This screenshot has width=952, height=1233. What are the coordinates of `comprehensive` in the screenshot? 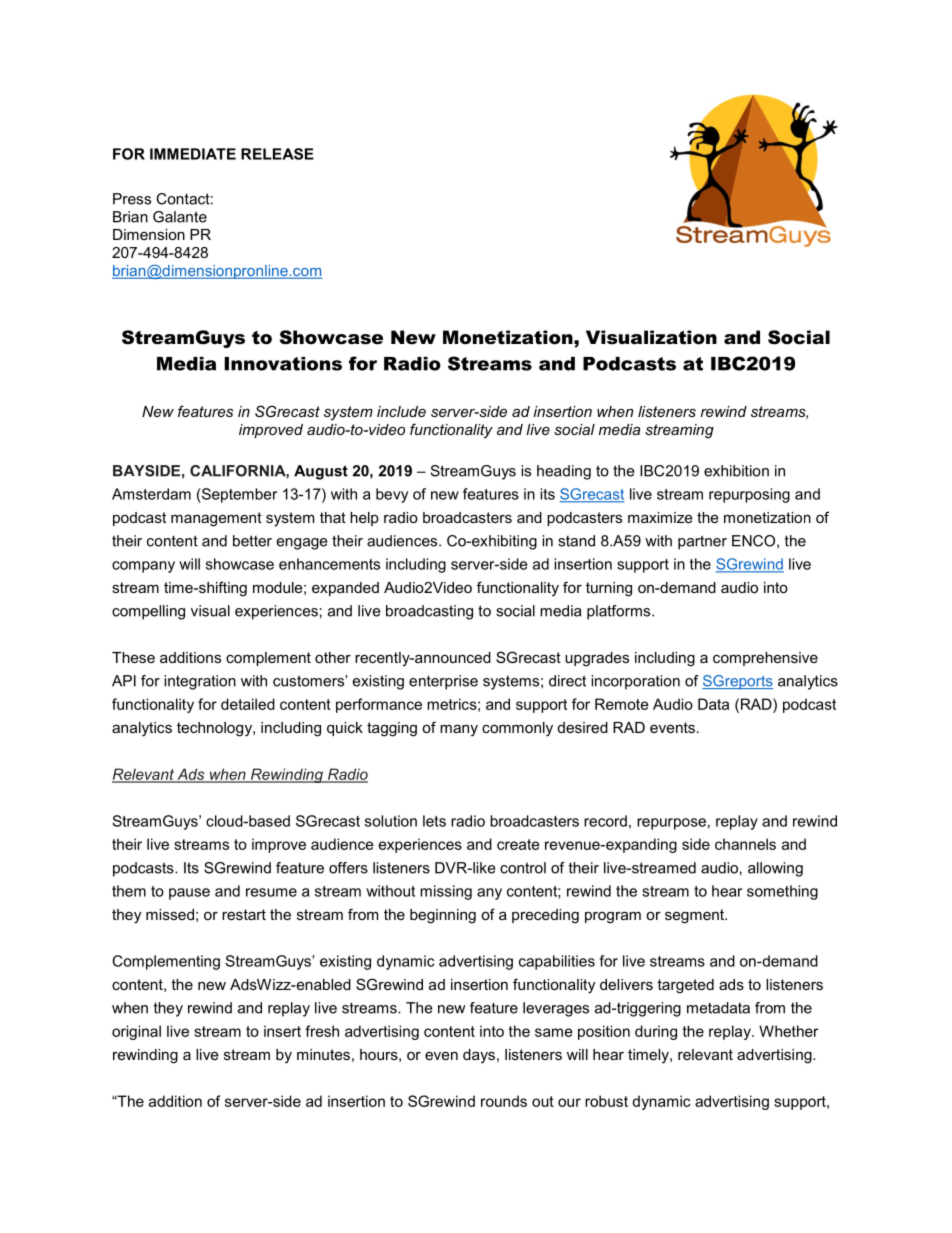 It's located at (765, 659).
